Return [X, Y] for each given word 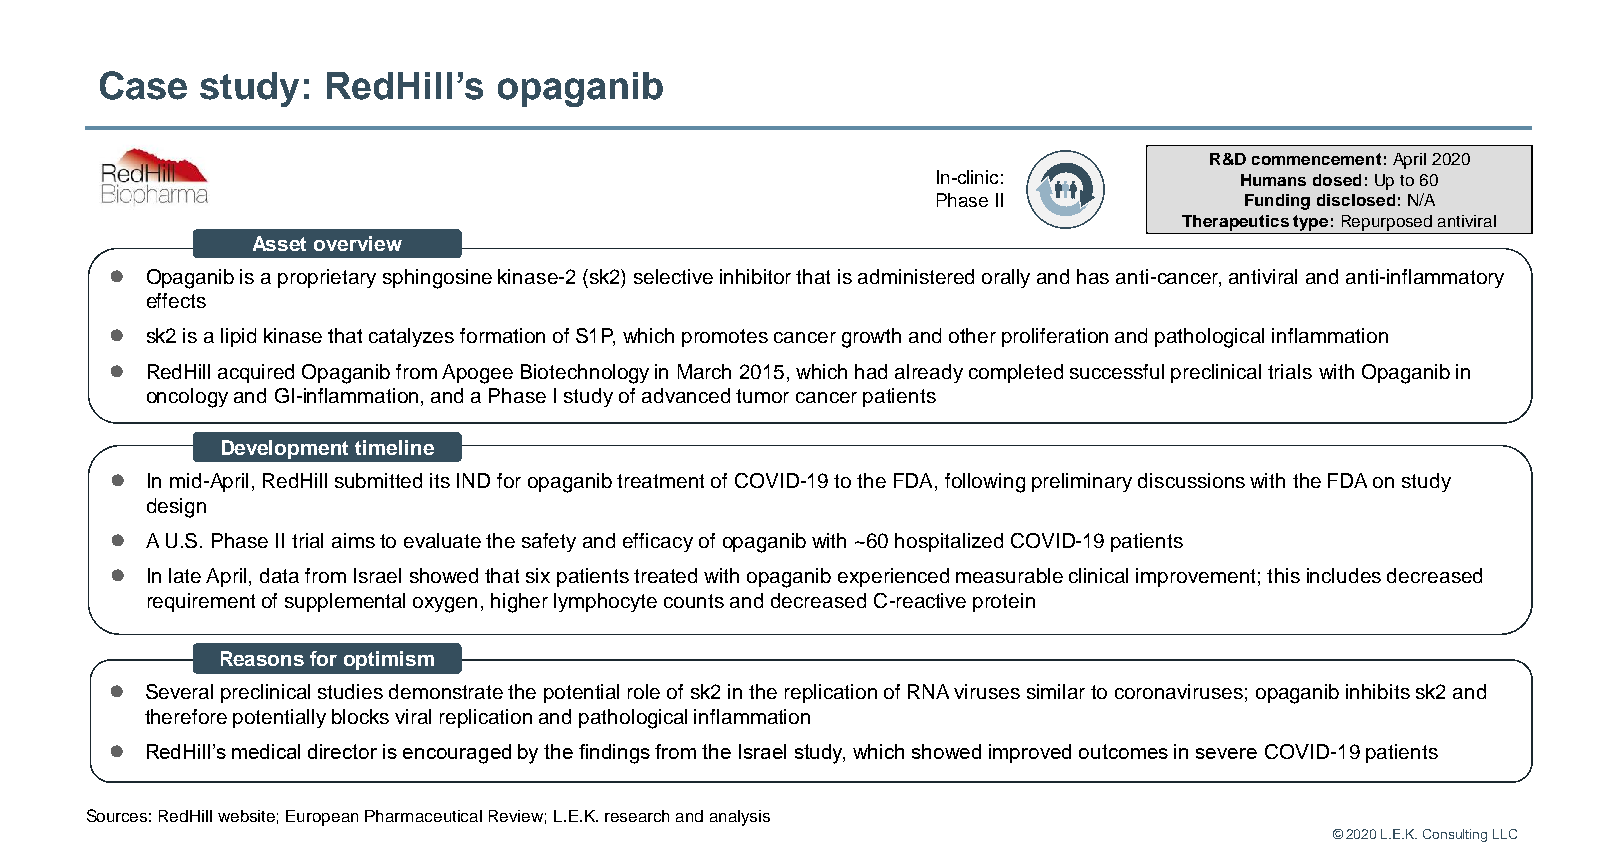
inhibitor [755, 276]
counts [694, 601]
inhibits [1378, 691]
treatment [660, 481]
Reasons [262, 658]
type [1310, 223]
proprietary [327, 278]
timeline [394, 447]
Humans [1273, 180]
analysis [740, 818]
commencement [1316, 159]
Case [143, 85]
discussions [1191, 480]
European [322, 818]
